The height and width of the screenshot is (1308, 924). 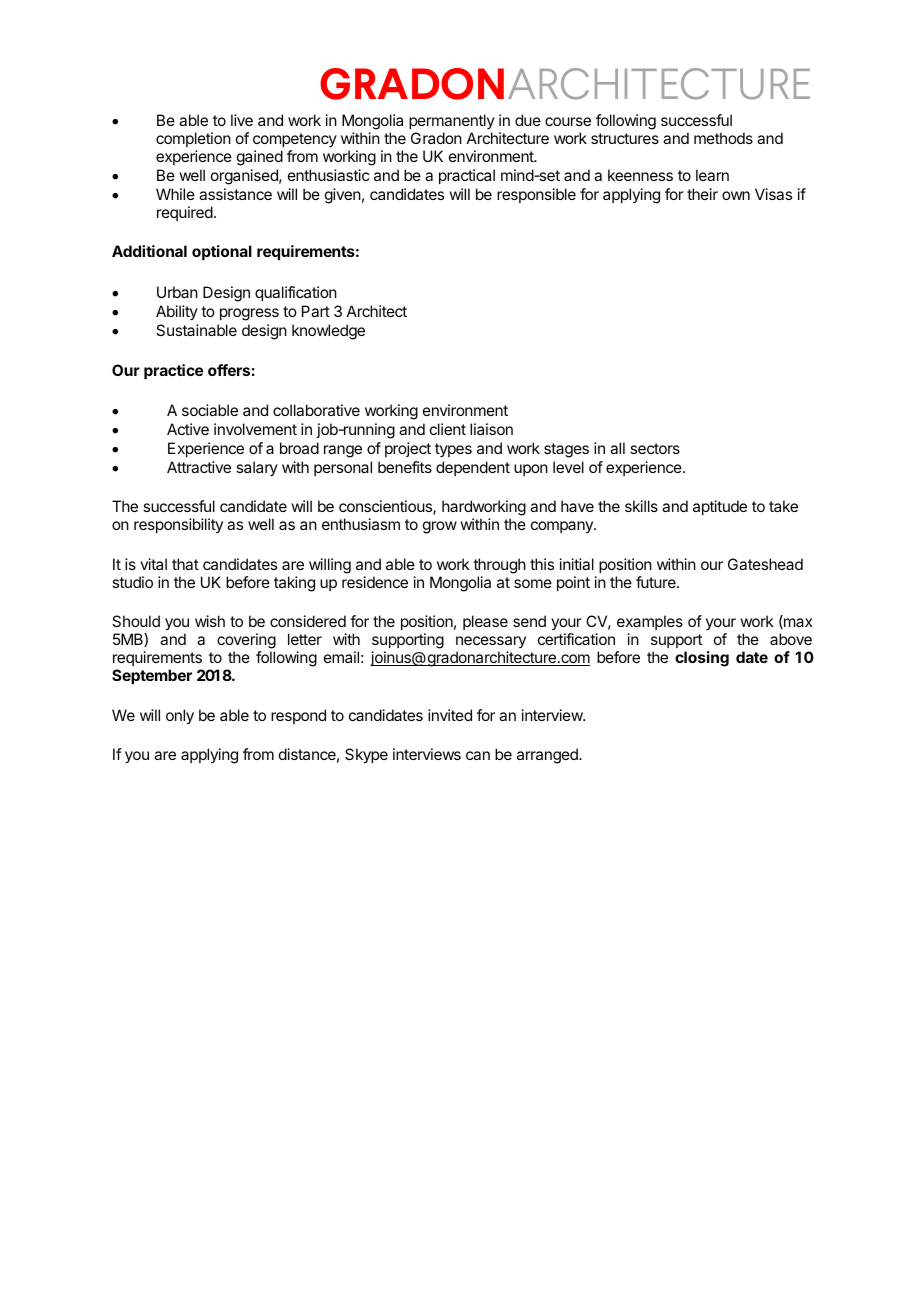 What do you see at coordinates (723, 138) in the screenshot?
I see `methods` at bounding box center [723, 138].
